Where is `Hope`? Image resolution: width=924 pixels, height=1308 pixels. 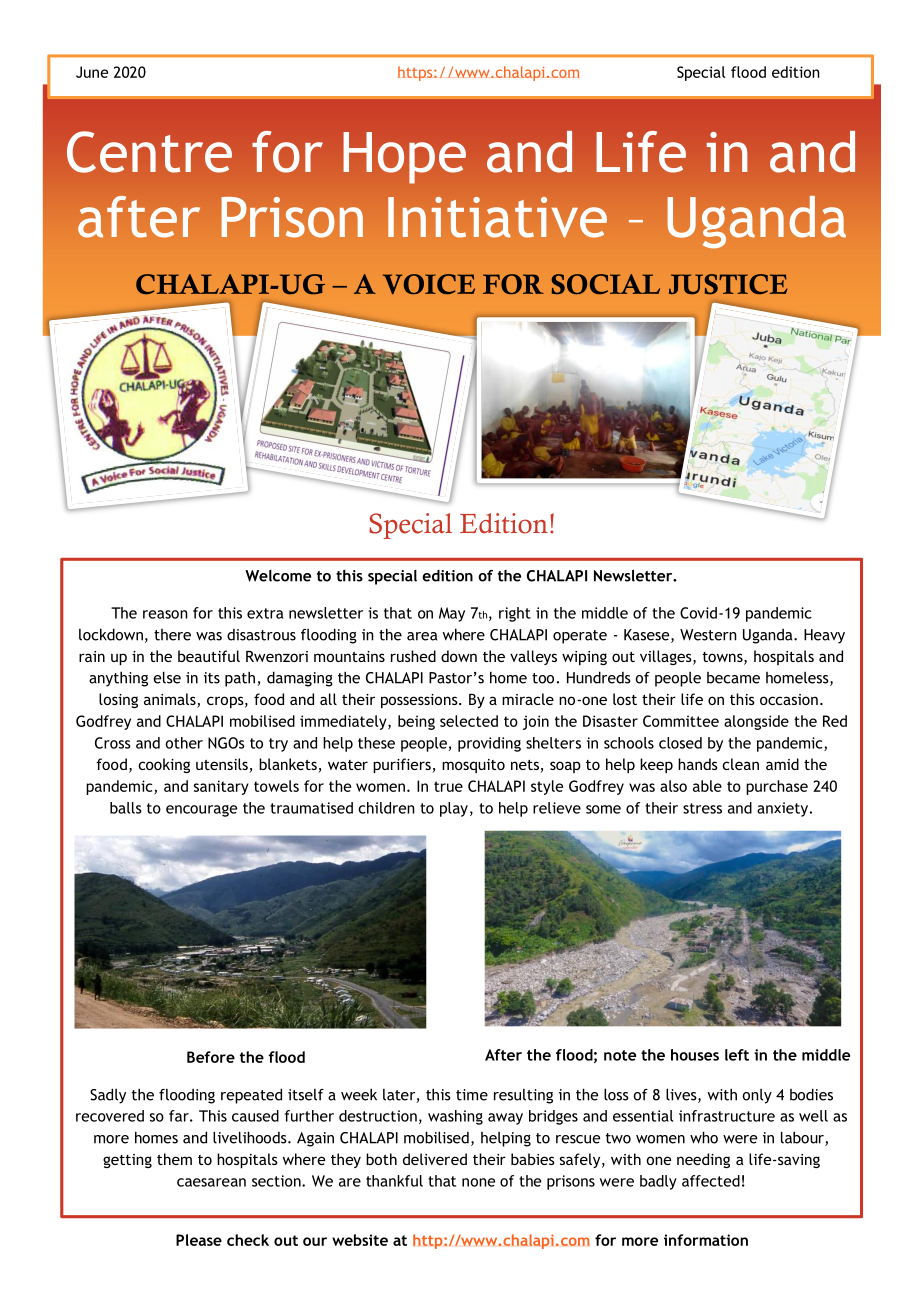 Hope is located at coordinates (404, 158).
